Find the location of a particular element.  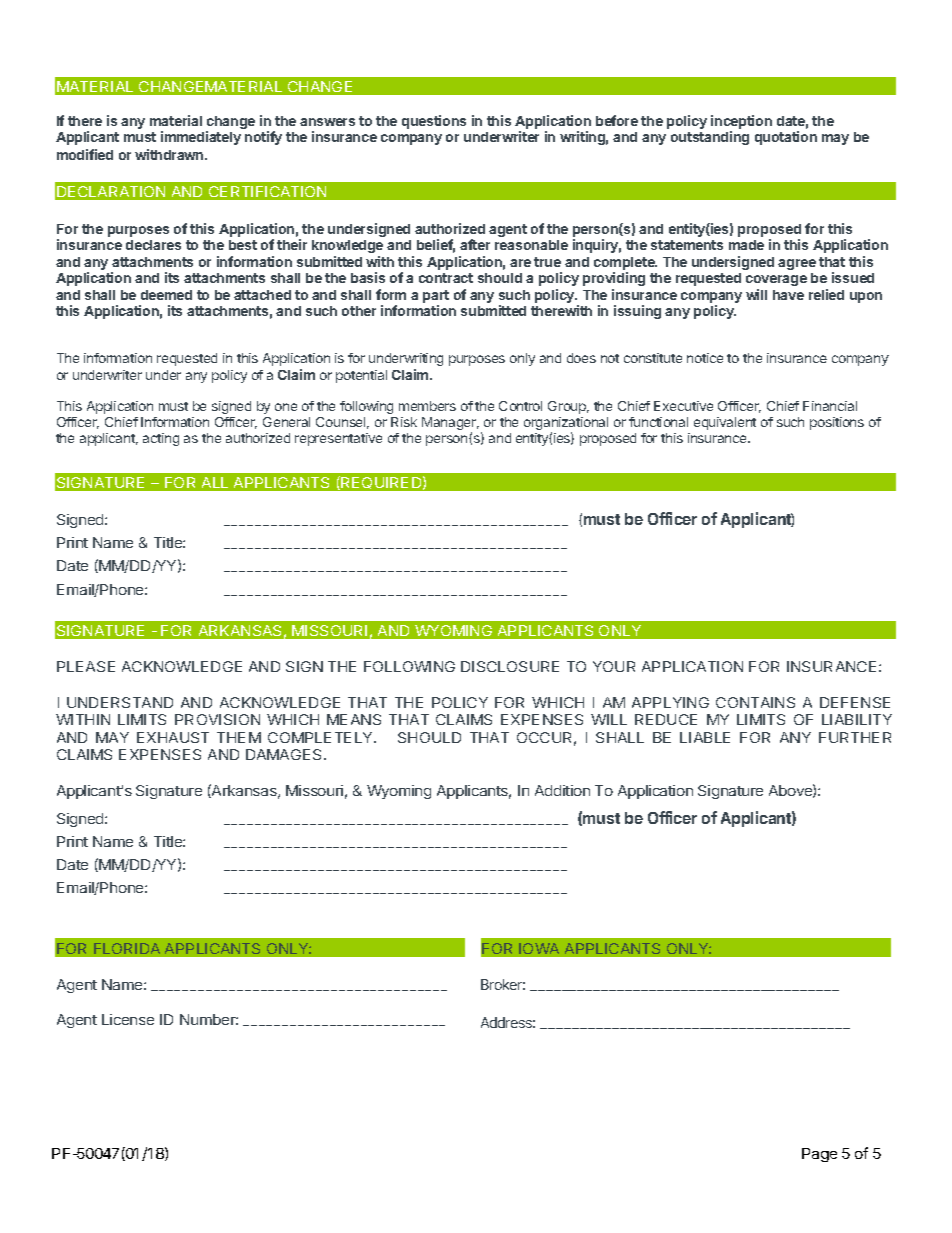

questions is located at coordinates (434, 122).
